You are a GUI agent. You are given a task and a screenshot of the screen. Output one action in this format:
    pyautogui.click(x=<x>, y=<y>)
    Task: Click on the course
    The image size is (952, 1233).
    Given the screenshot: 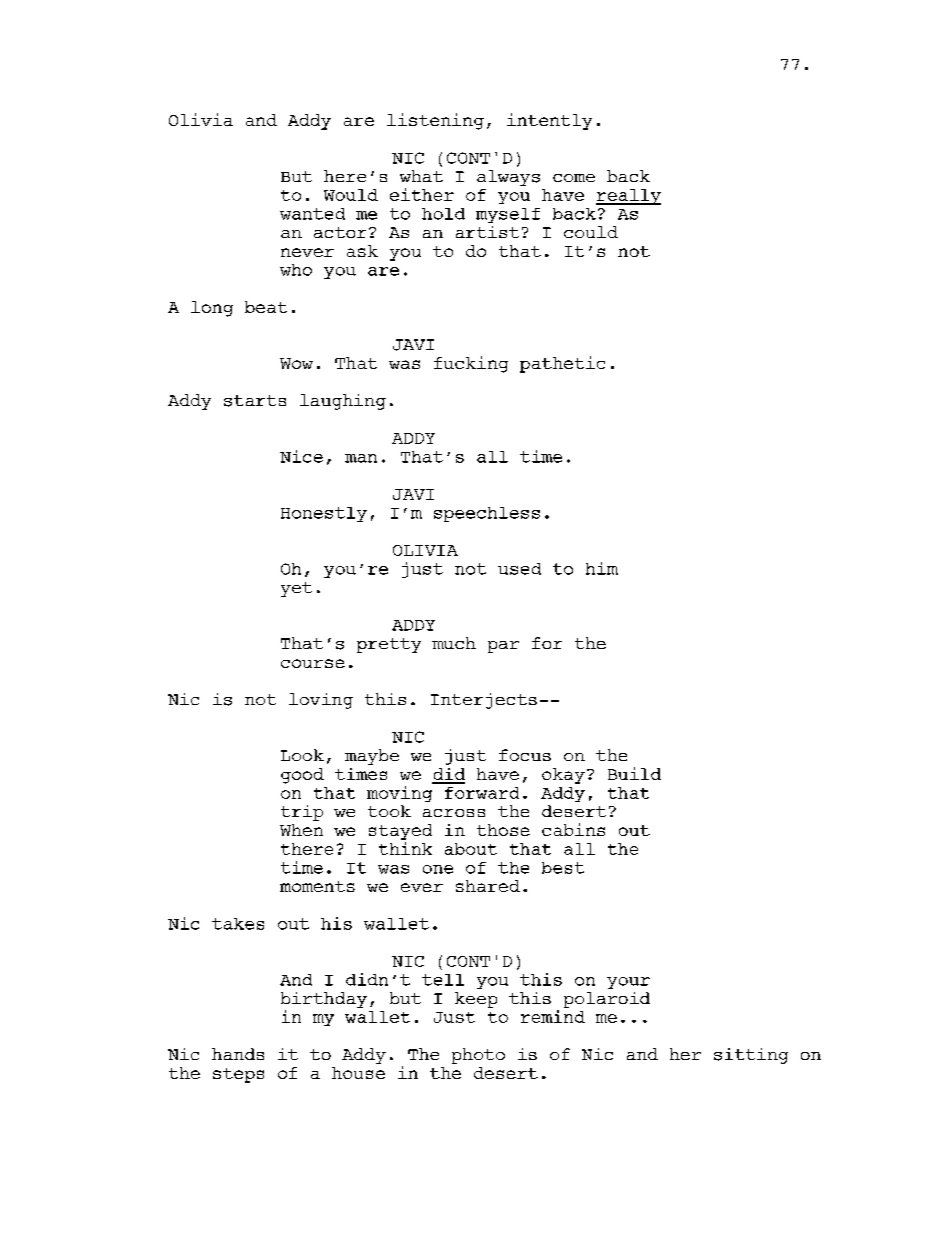 What is the action you would take?
    pyautogui.click(x=313, y=663)
